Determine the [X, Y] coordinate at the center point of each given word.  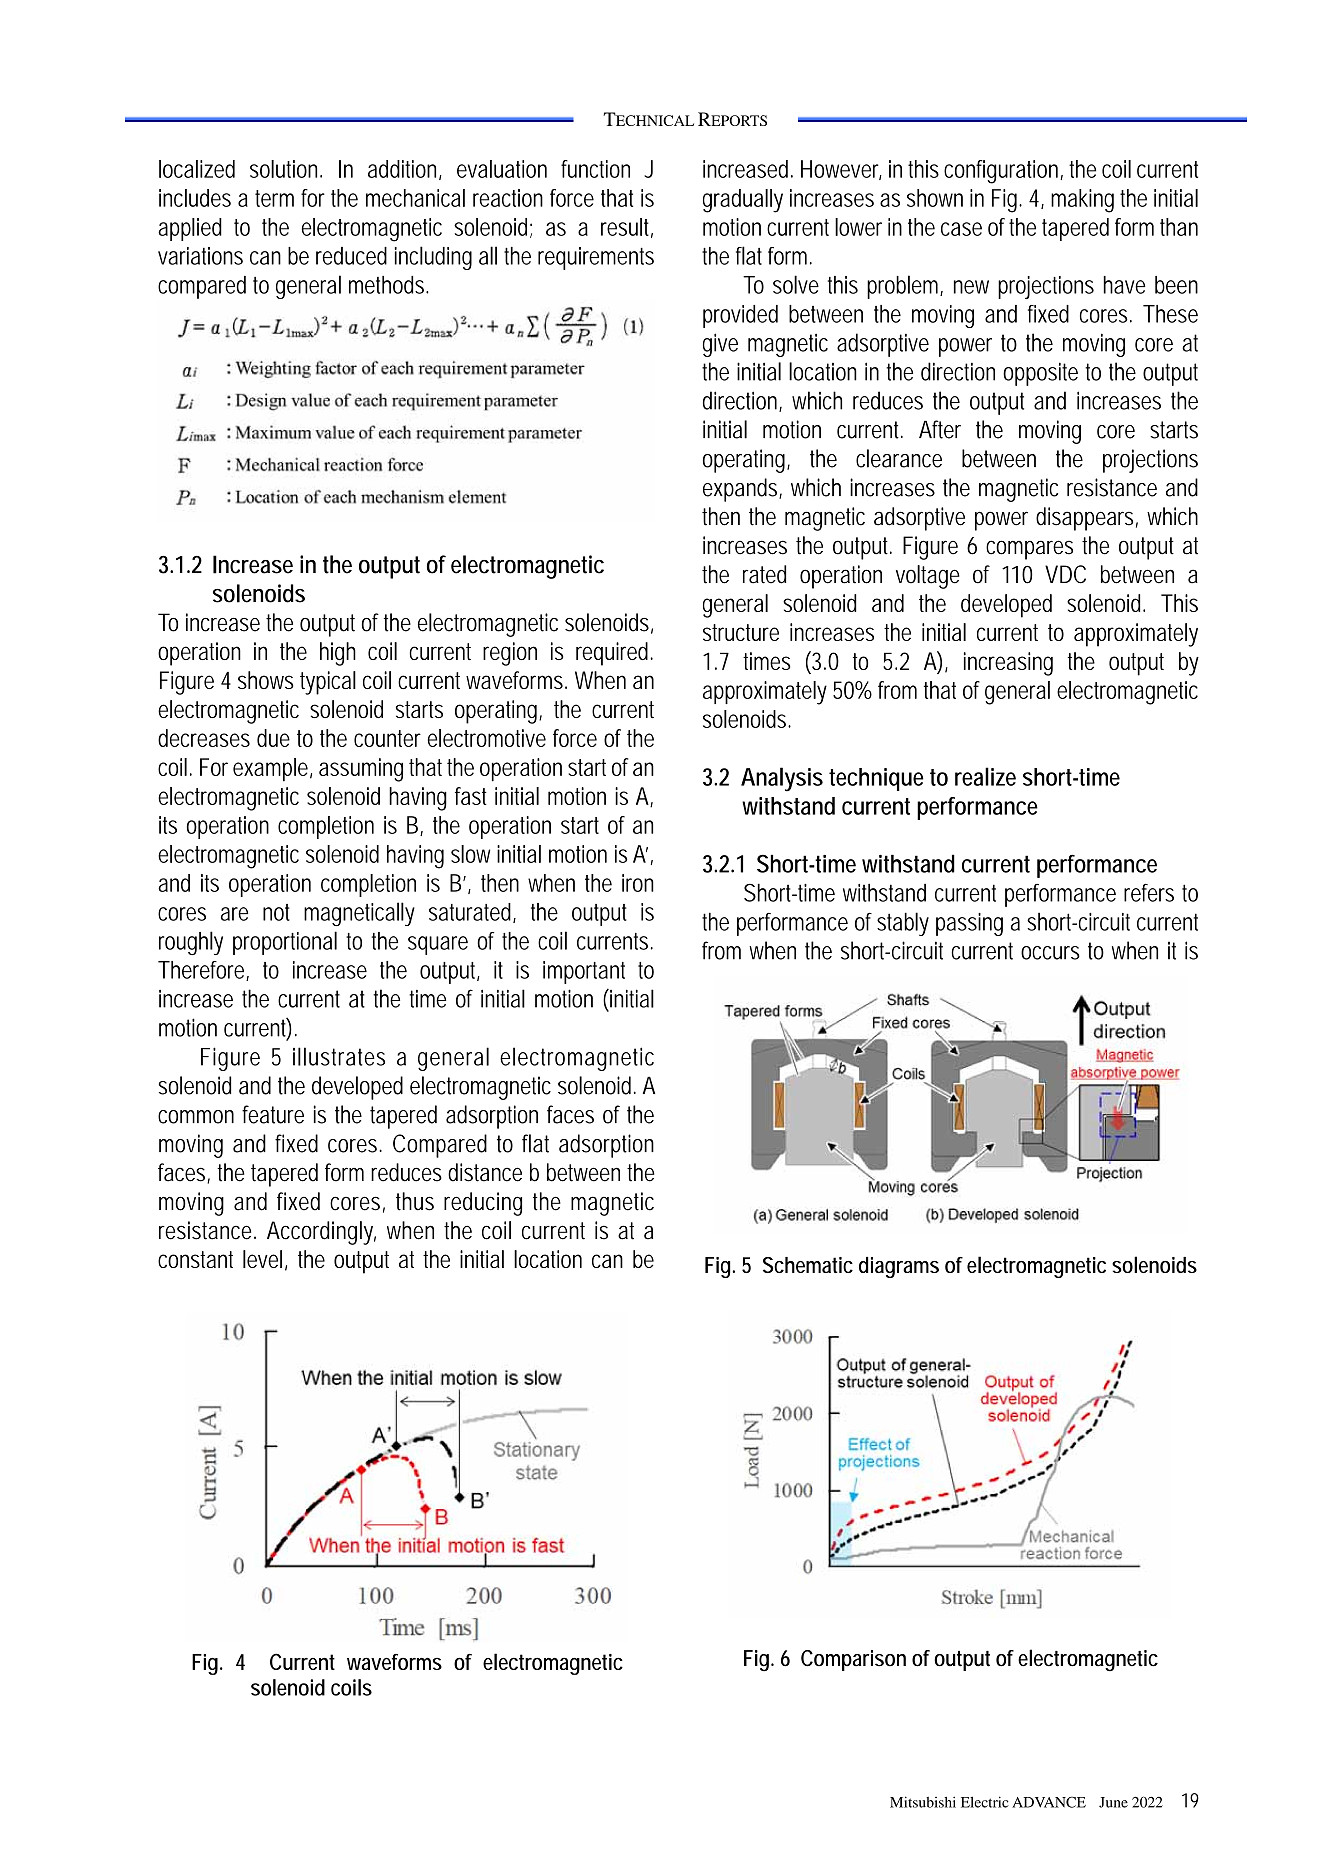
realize [985, 776]
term [274, 198]
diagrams [899, 1267]
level [262, 1259]
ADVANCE [1049, 1802]
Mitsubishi [923, 1802]
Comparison [853, 1660]
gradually [743, 201]
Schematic [808, 1265]
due [273, 738]
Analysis [782, 779]
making [1082, 201]
